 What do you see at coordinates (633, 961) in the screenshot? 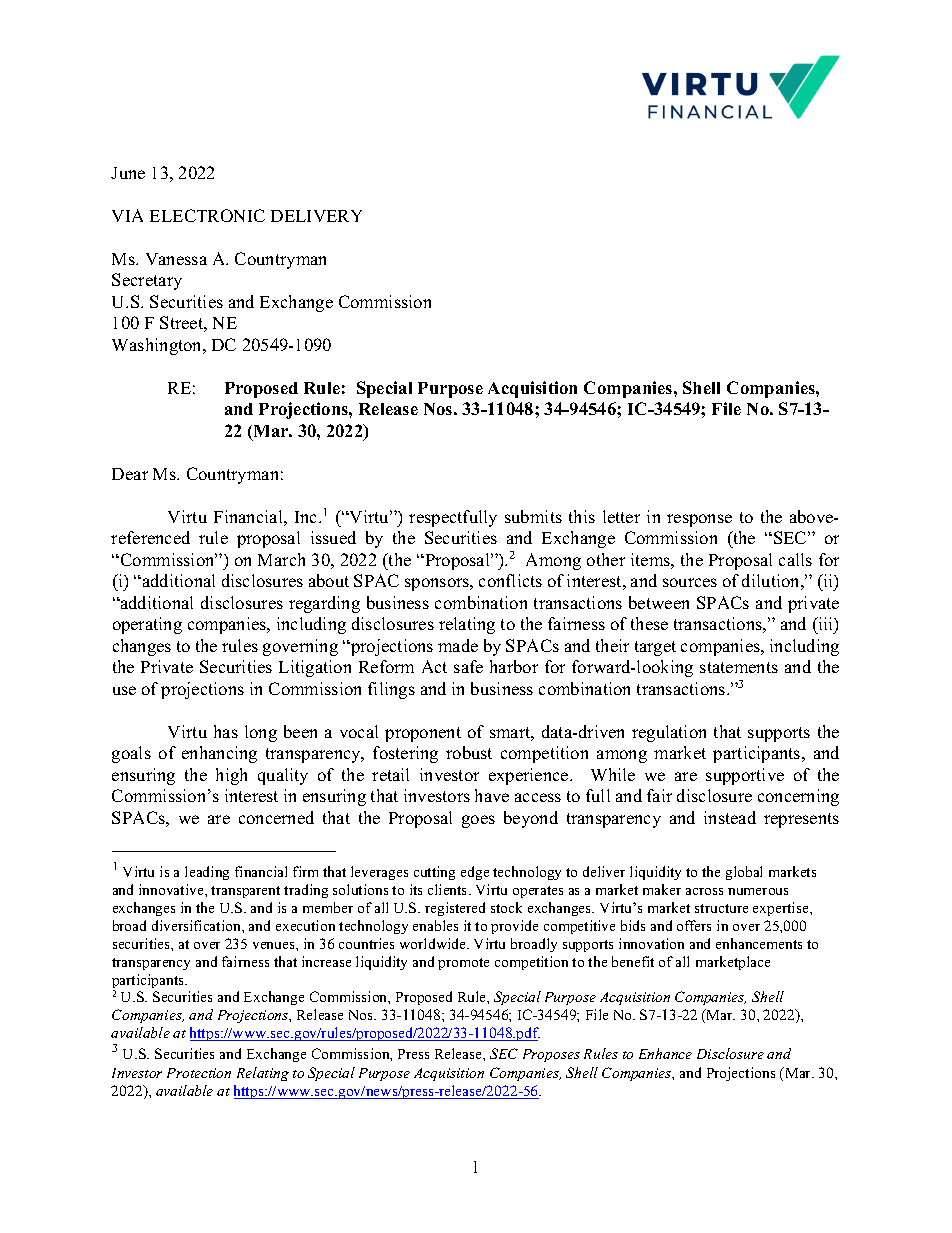
I see `benefit` at bounding box center [633, 961].
